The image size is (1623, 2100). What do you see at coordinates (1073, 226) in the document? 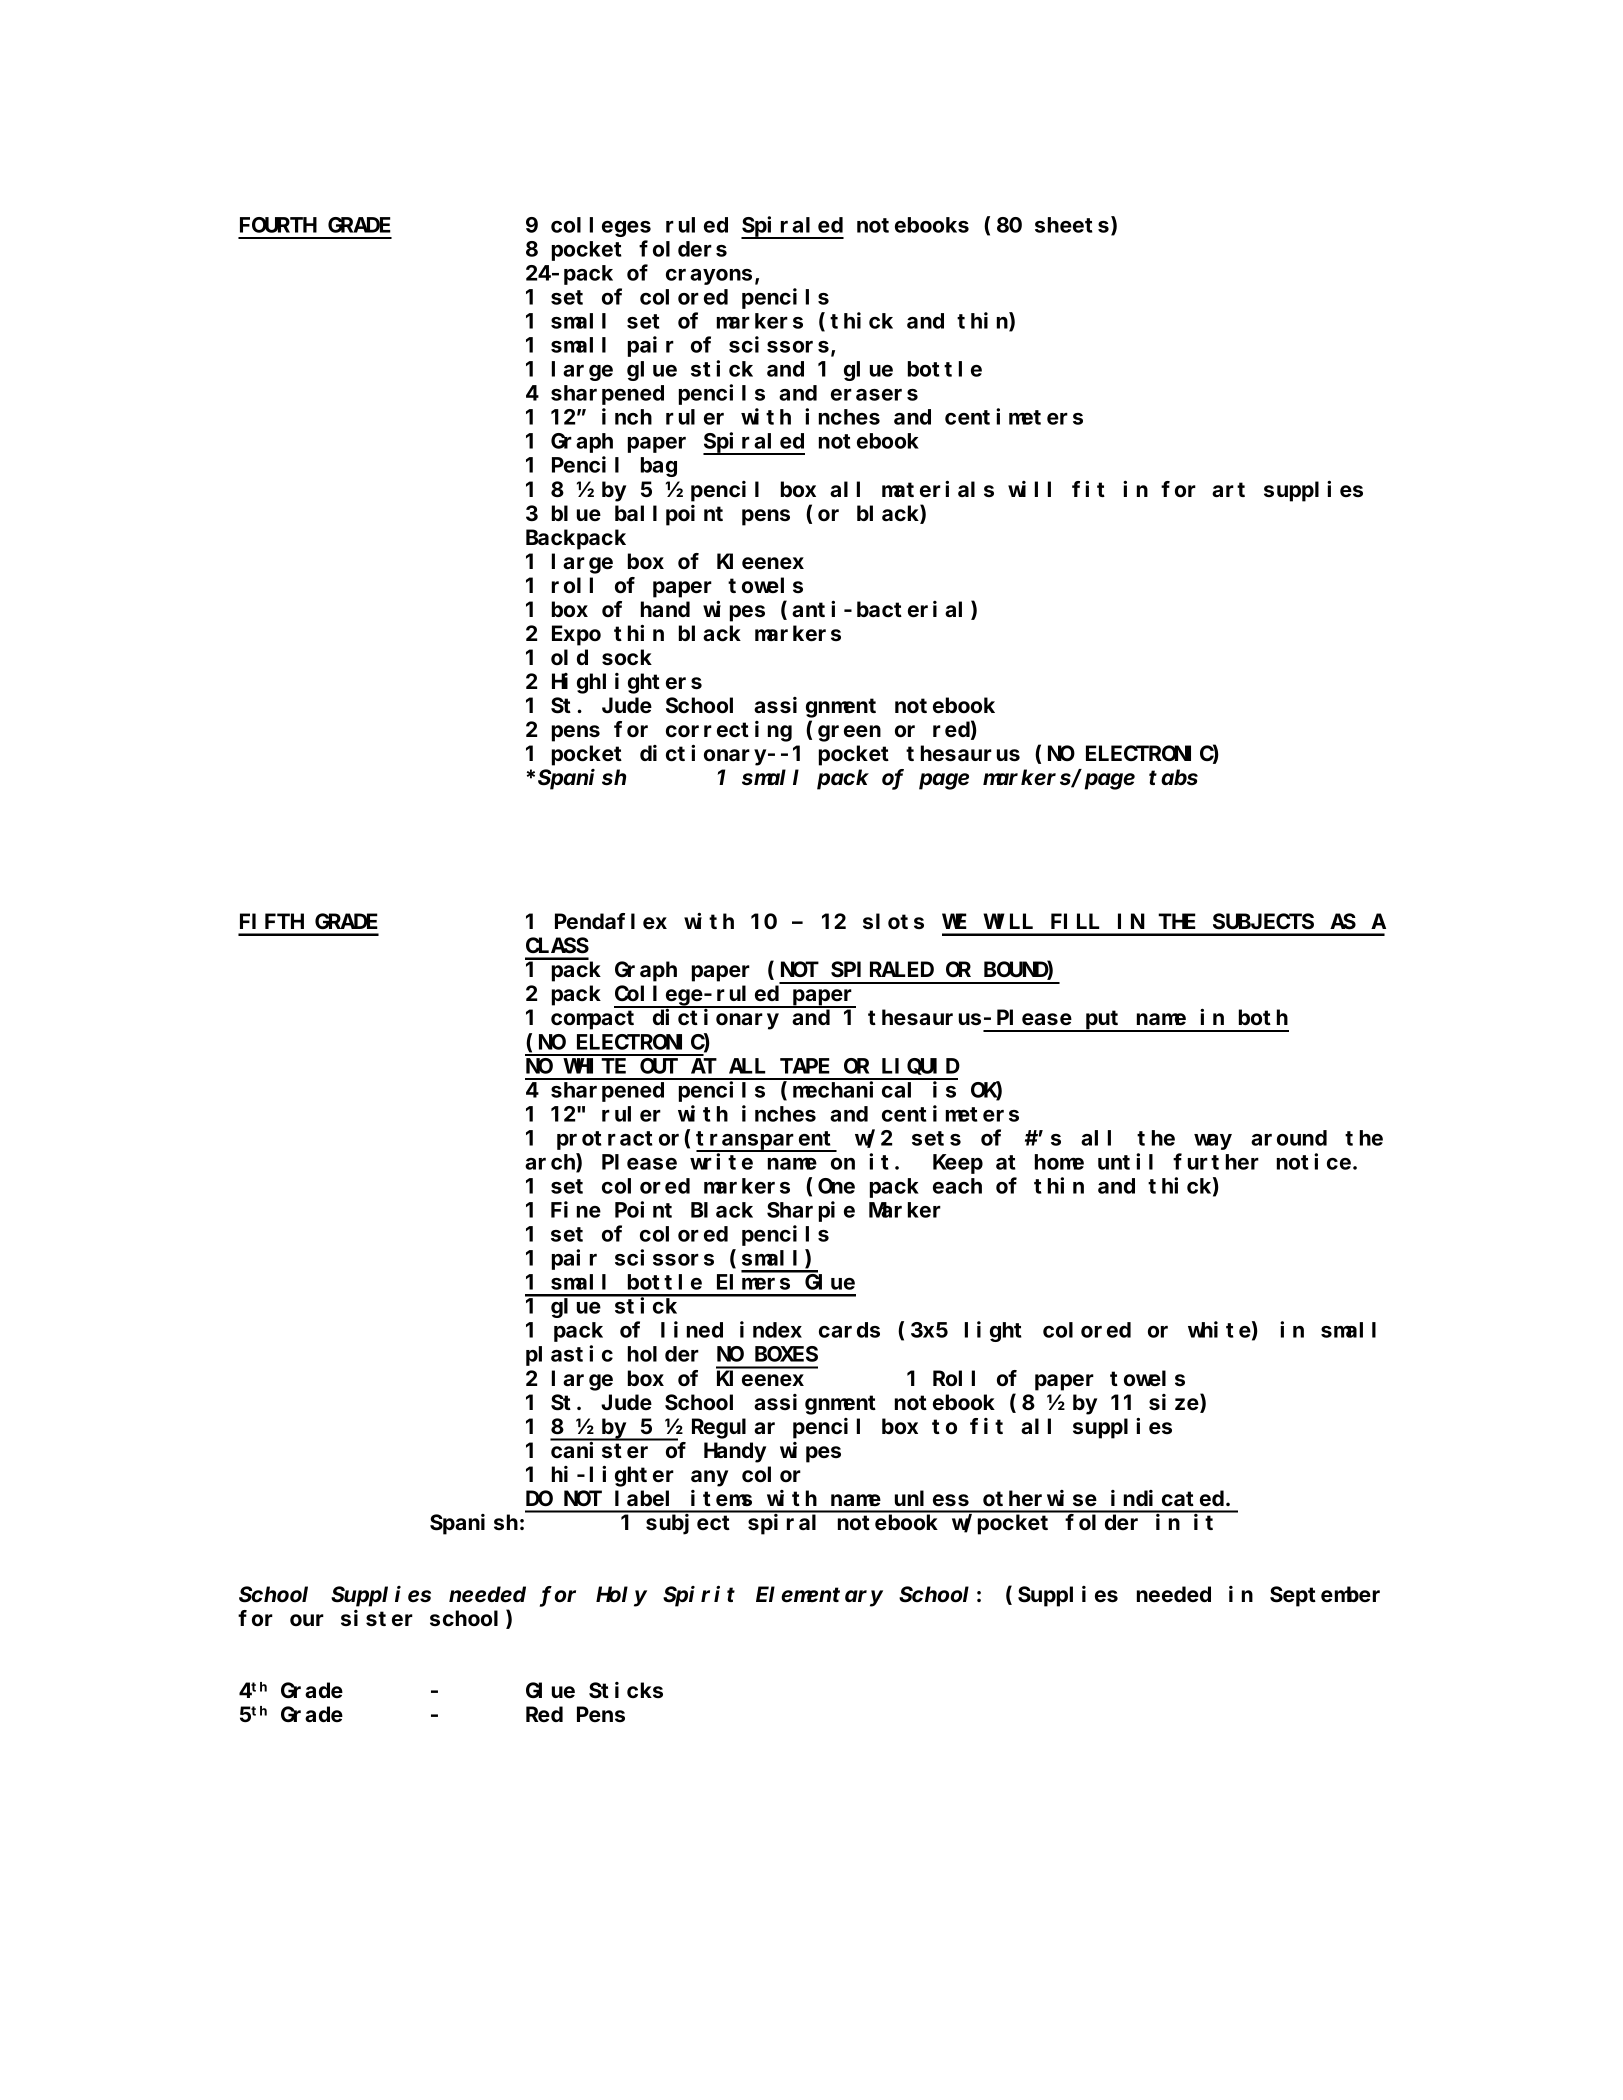
I see `sheets` at bounding box center [1073, 226].
